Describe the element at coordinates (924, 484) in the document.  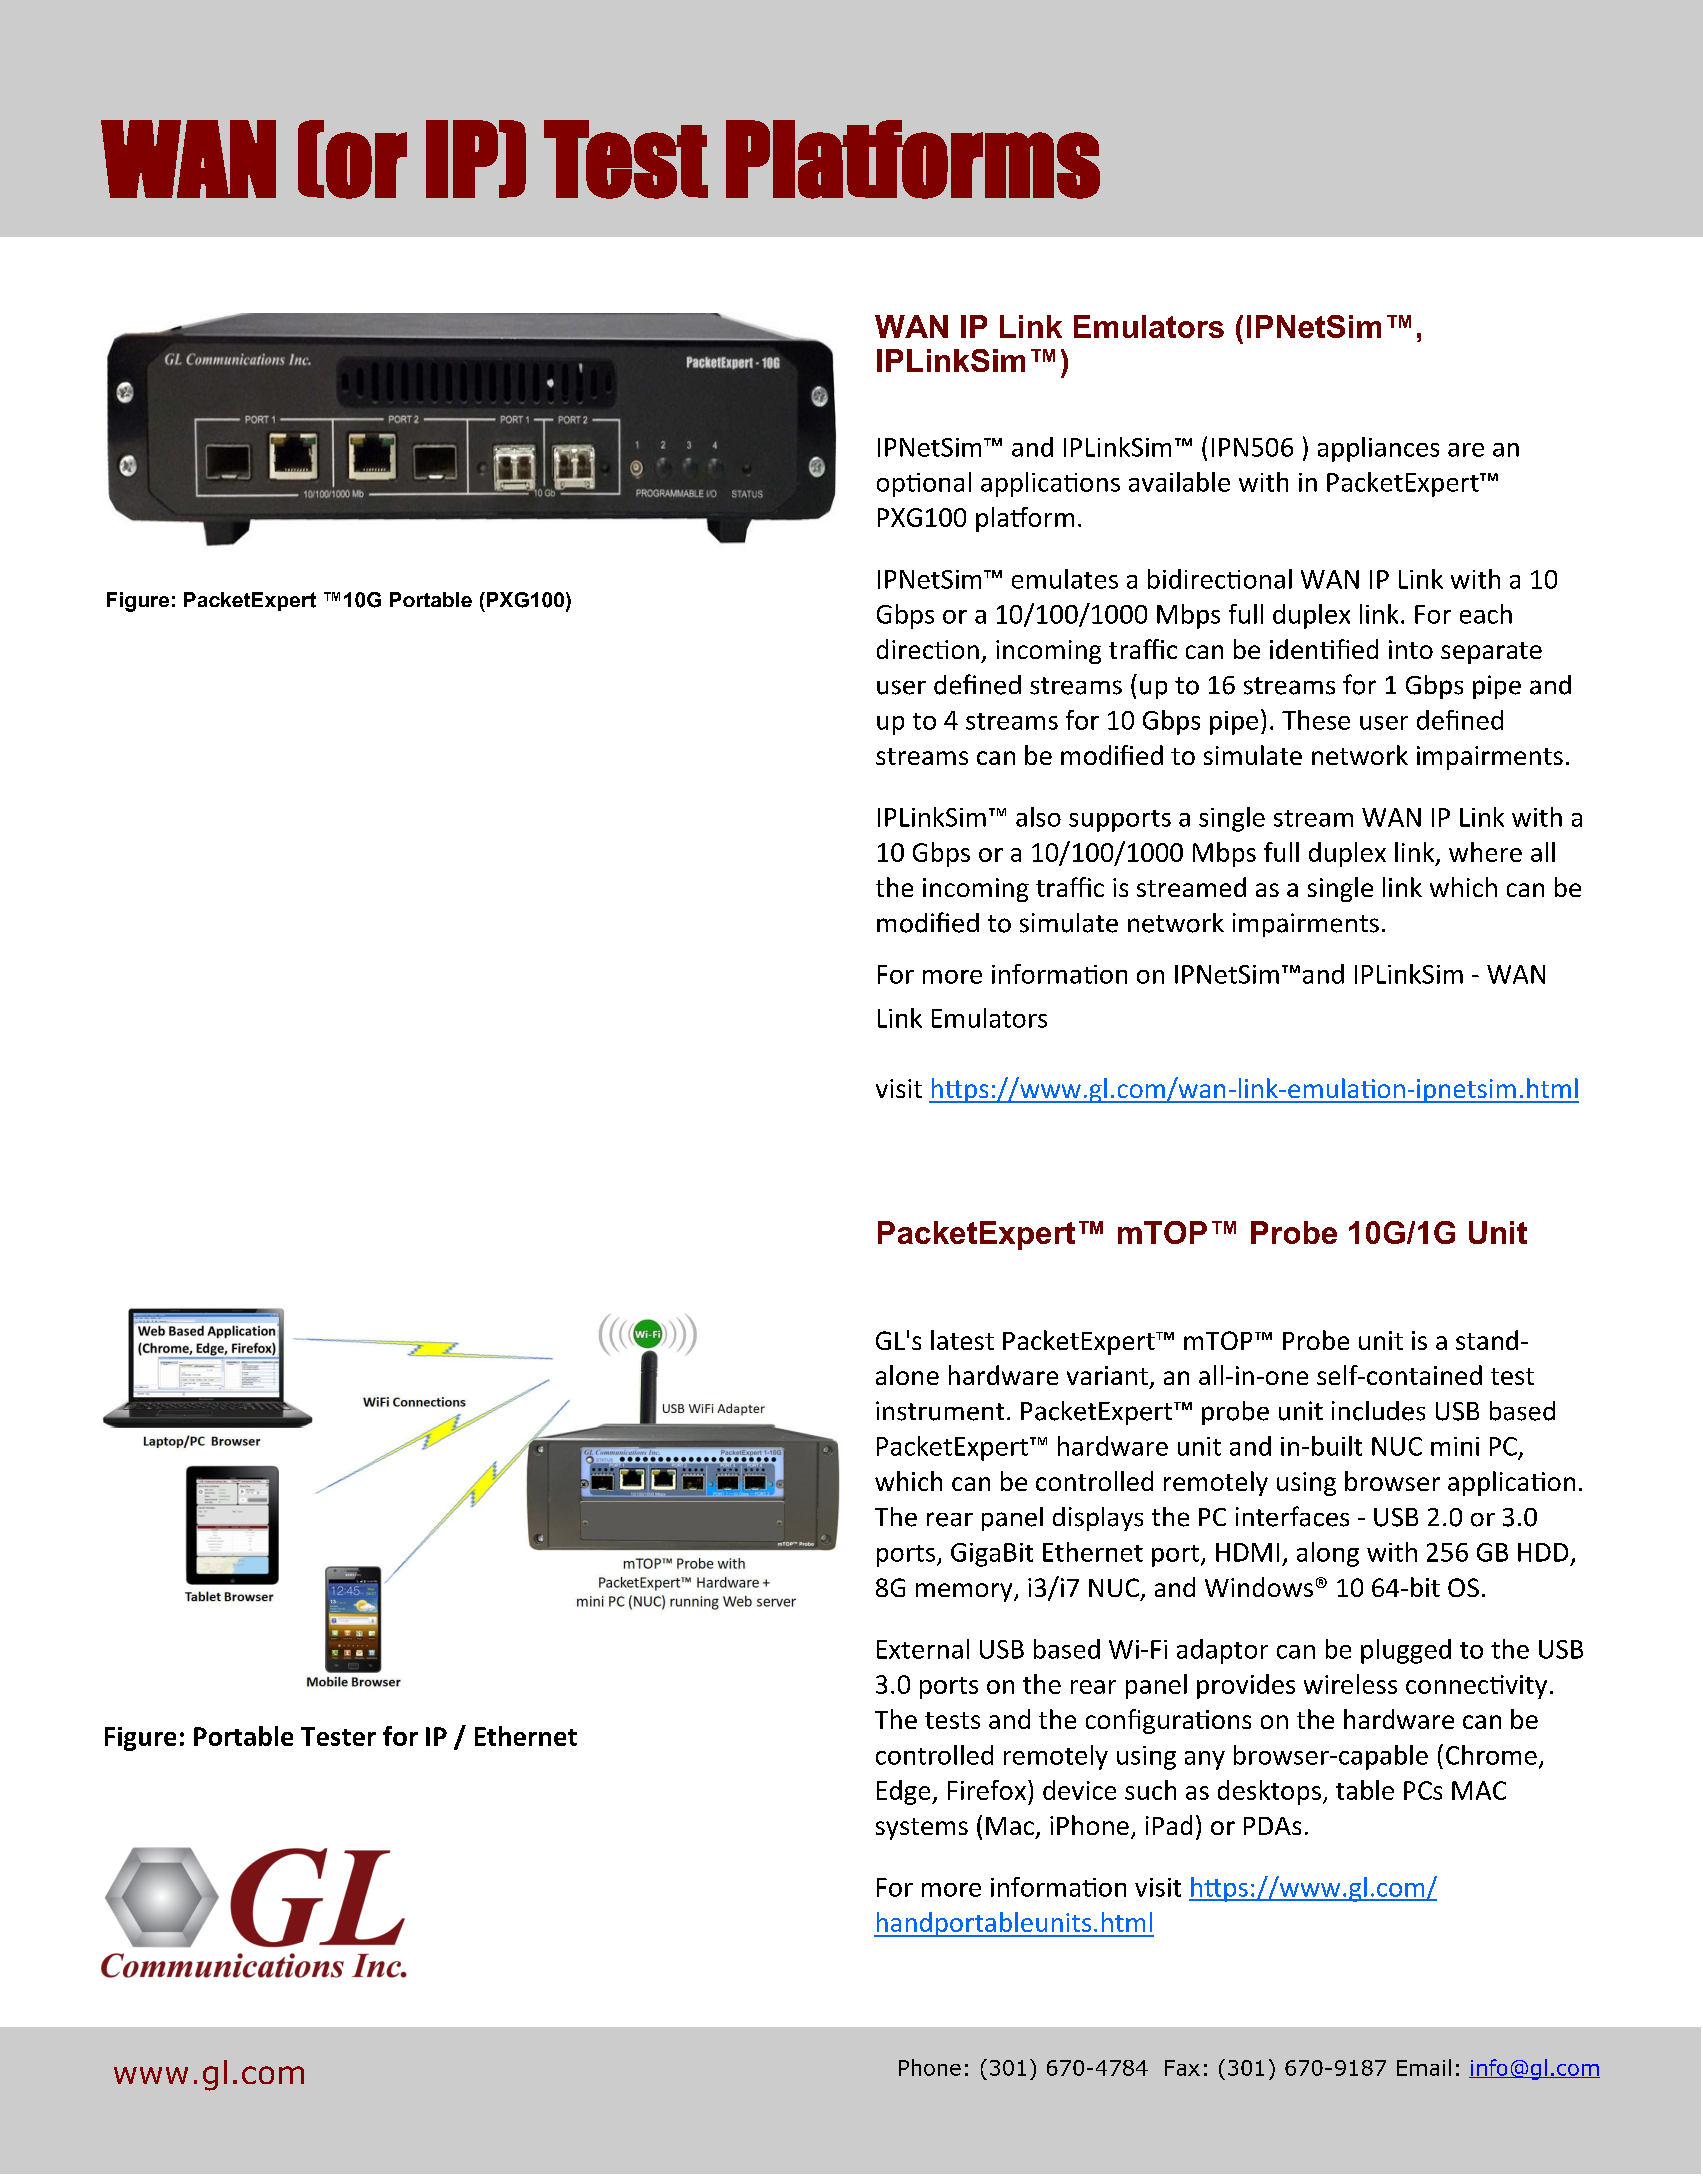
I see `optional` at that location.
